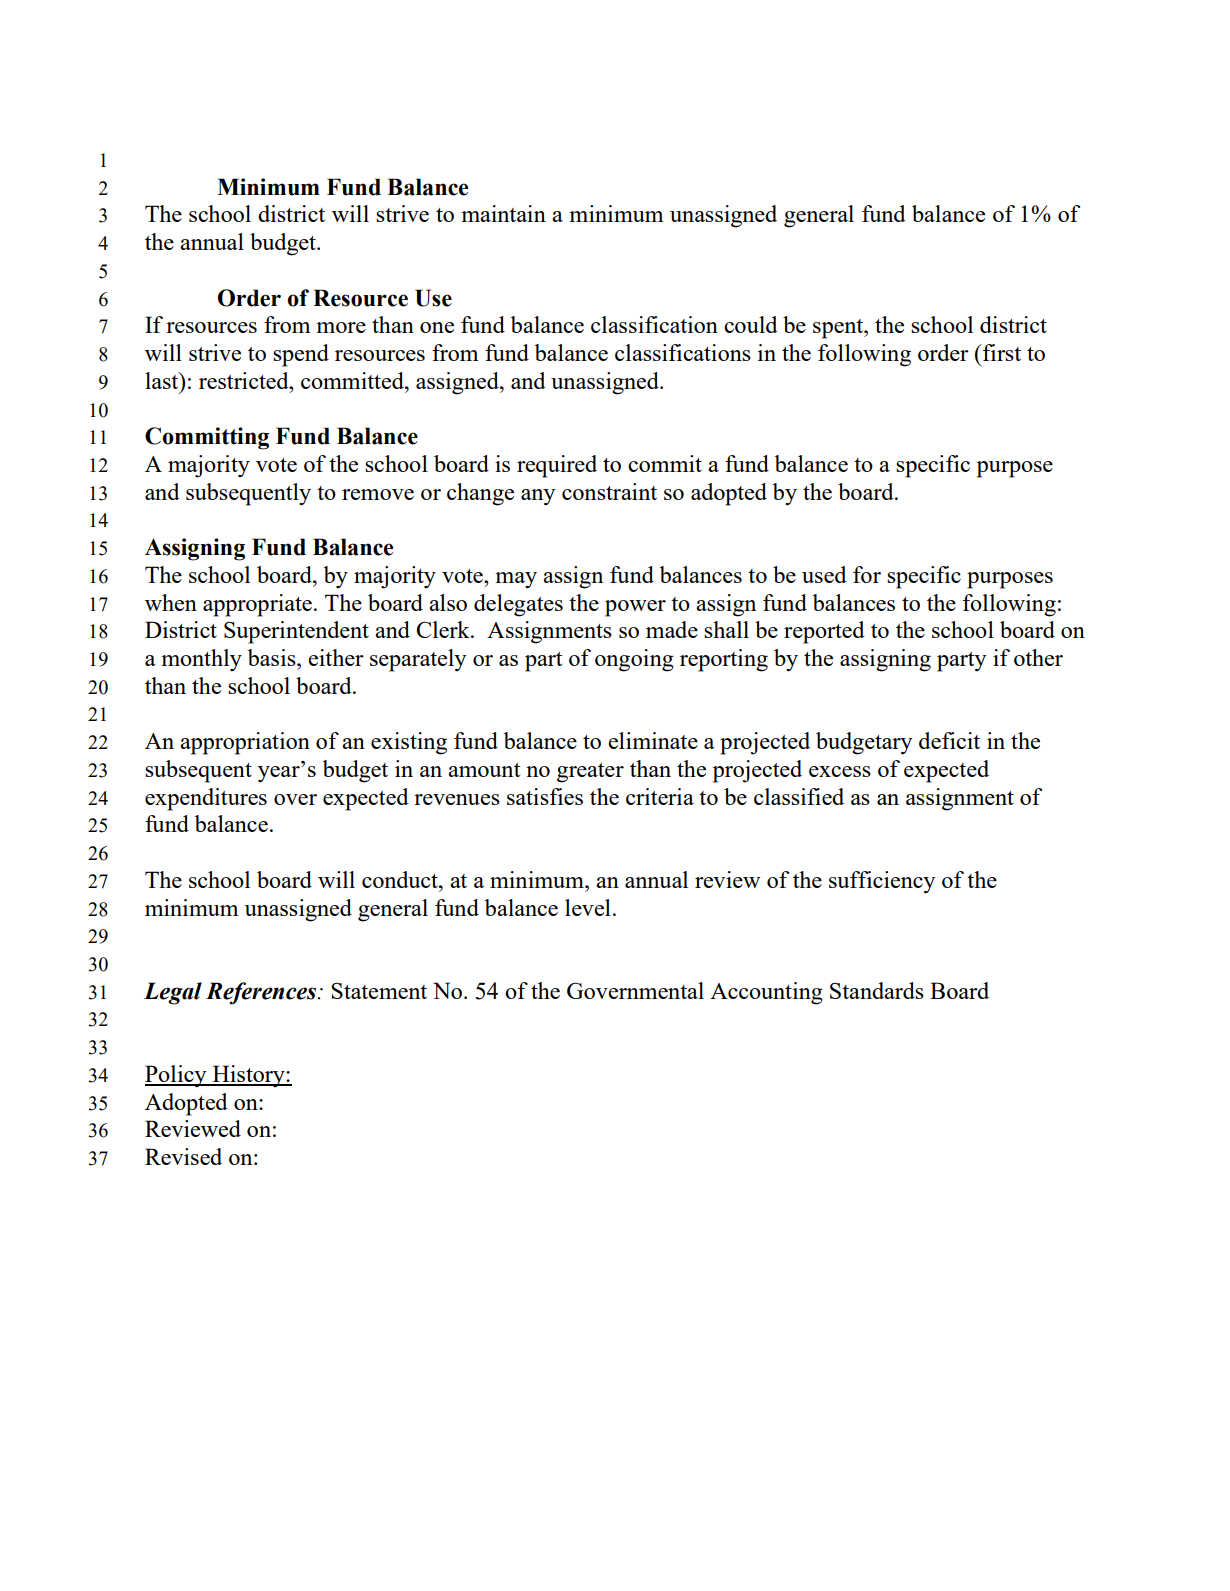 Image resolution: width=1230 pixels, height=1591 pixels. What do you see at coordinates (867, 574) in the screenshot?
I see `for` at bounding box center [867, 574].
